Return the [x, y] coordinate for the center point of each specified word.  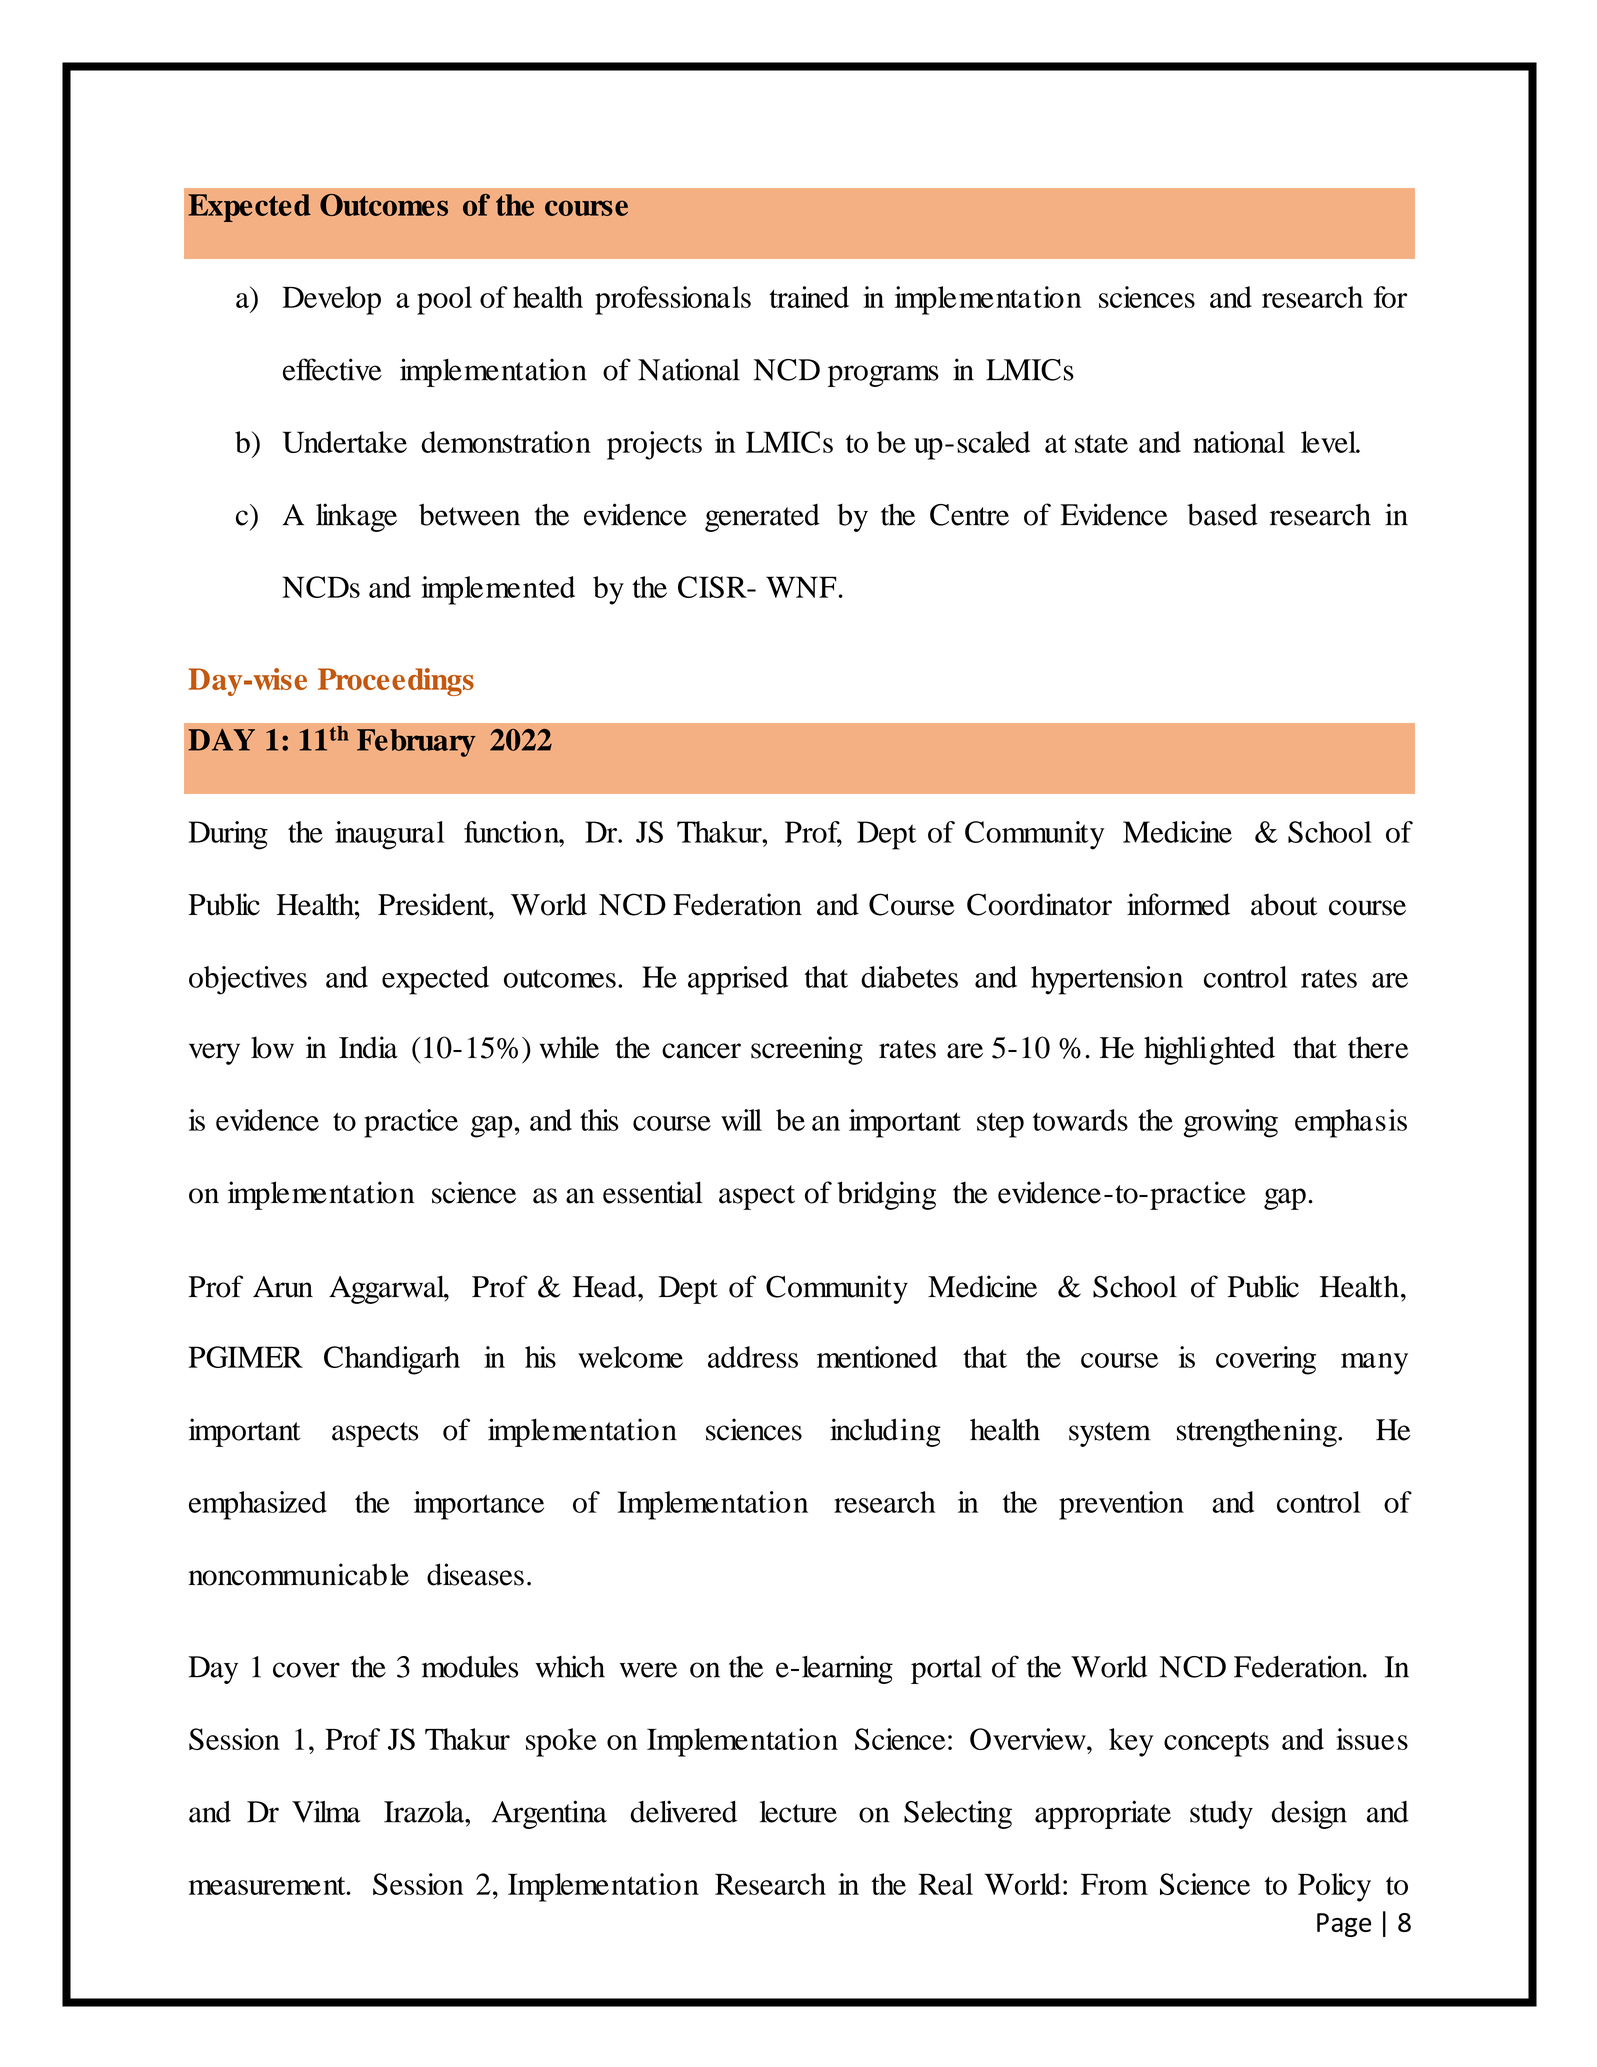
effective [332, 369]
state [1101, 444]
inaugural [389, 835]
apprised [738, 980]
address [753, 1357]
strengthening [1258, 1432]
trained [809, 297]
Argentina [549, 1814]
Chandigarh [392, 1360]
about [1284, 904]
